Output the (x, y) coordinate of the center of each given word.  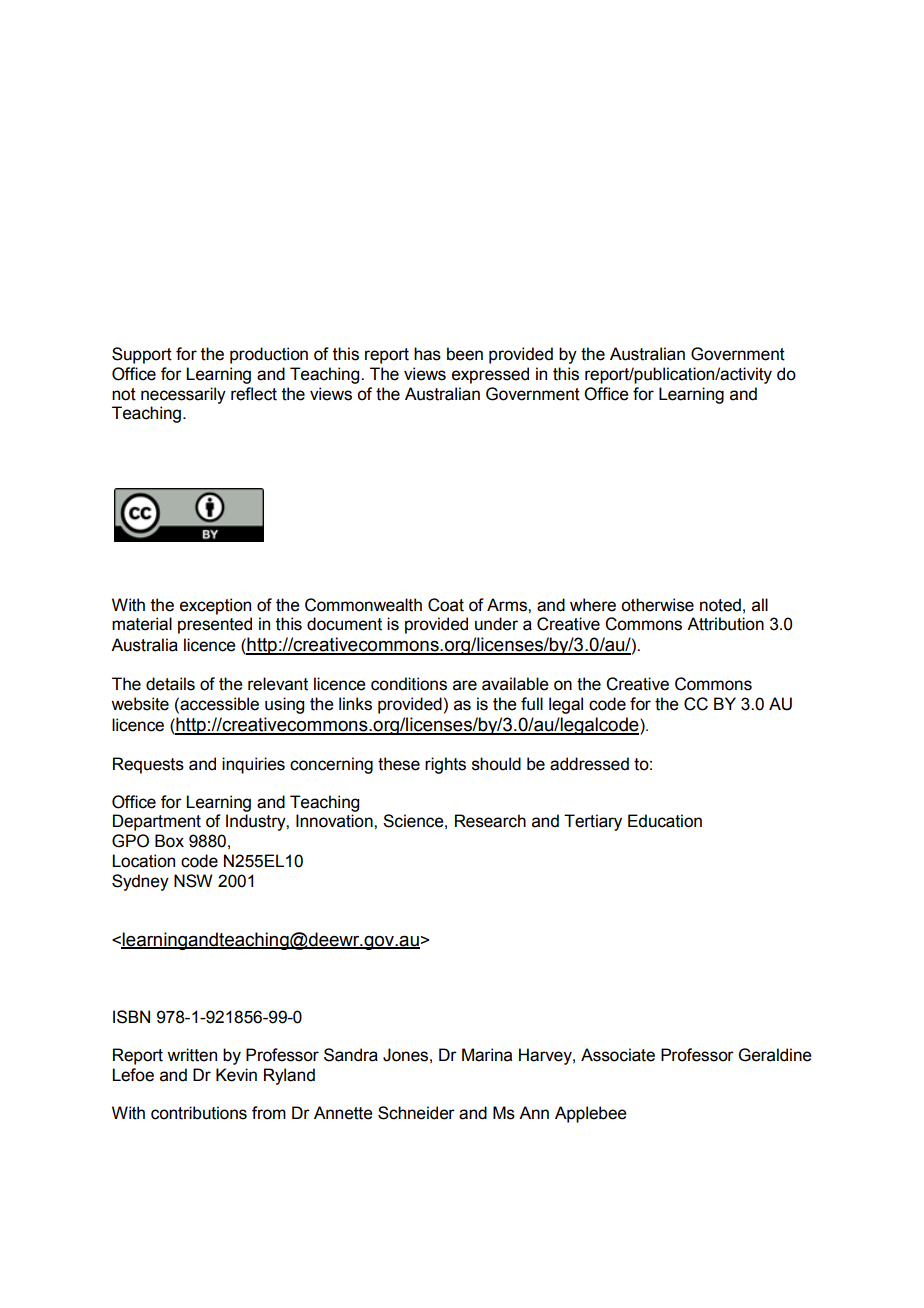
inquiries (253, 765)
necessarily (183, 395)
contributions (199, 1113)
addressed (589, 764)
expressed (490, 375)
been (465, 354)
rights (445, 765)
